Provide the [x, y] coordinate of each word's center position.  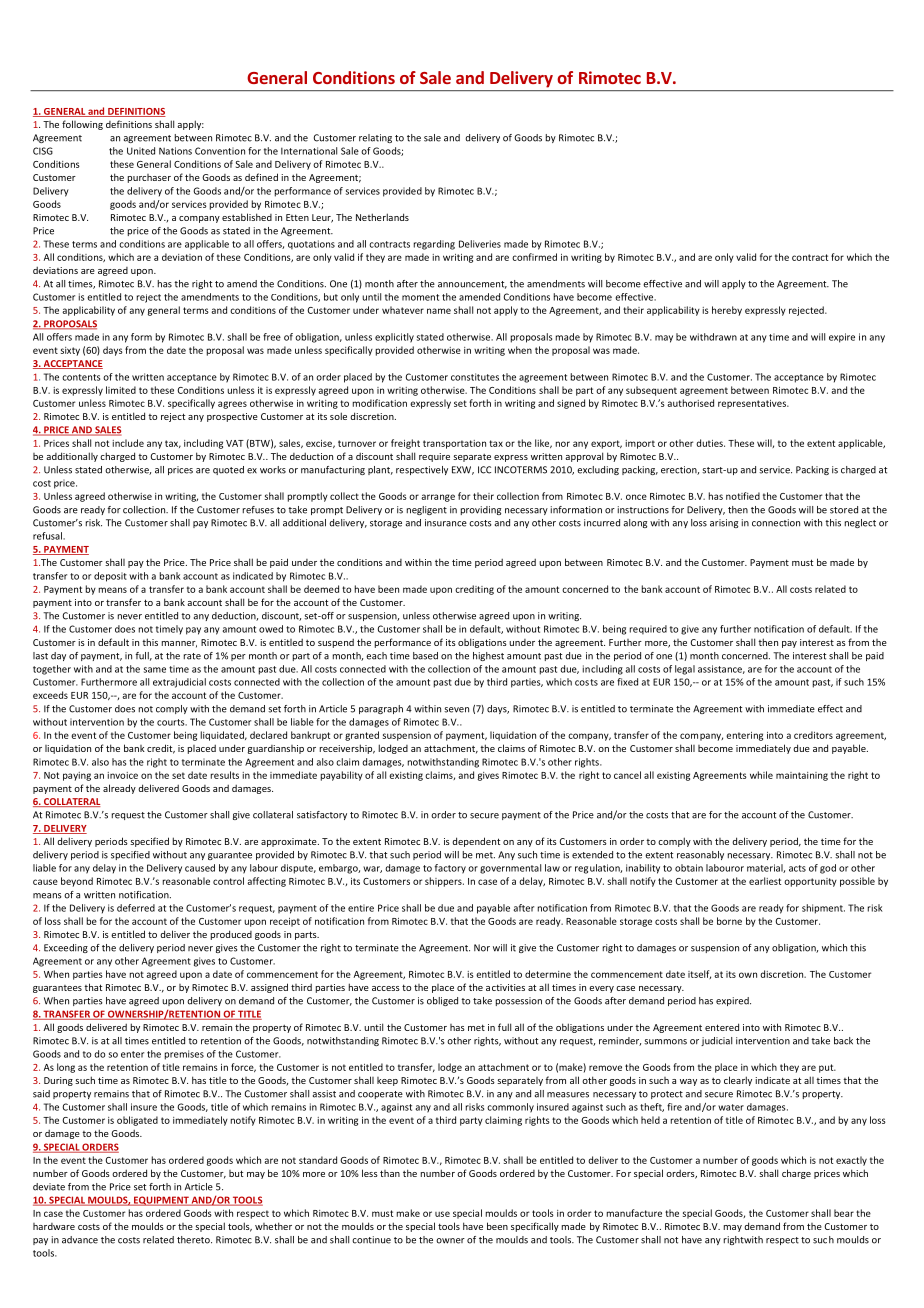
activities [505, 987]
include [128, 443]
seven [456, 710]
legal [685, 670]
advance [80, 1240]
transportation [454, 444]
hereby [727, 311]
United [141, 151]
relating [375, 138]
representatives [753, 404]
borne [729, 921]
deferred [136, 908]
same [155, 670]
